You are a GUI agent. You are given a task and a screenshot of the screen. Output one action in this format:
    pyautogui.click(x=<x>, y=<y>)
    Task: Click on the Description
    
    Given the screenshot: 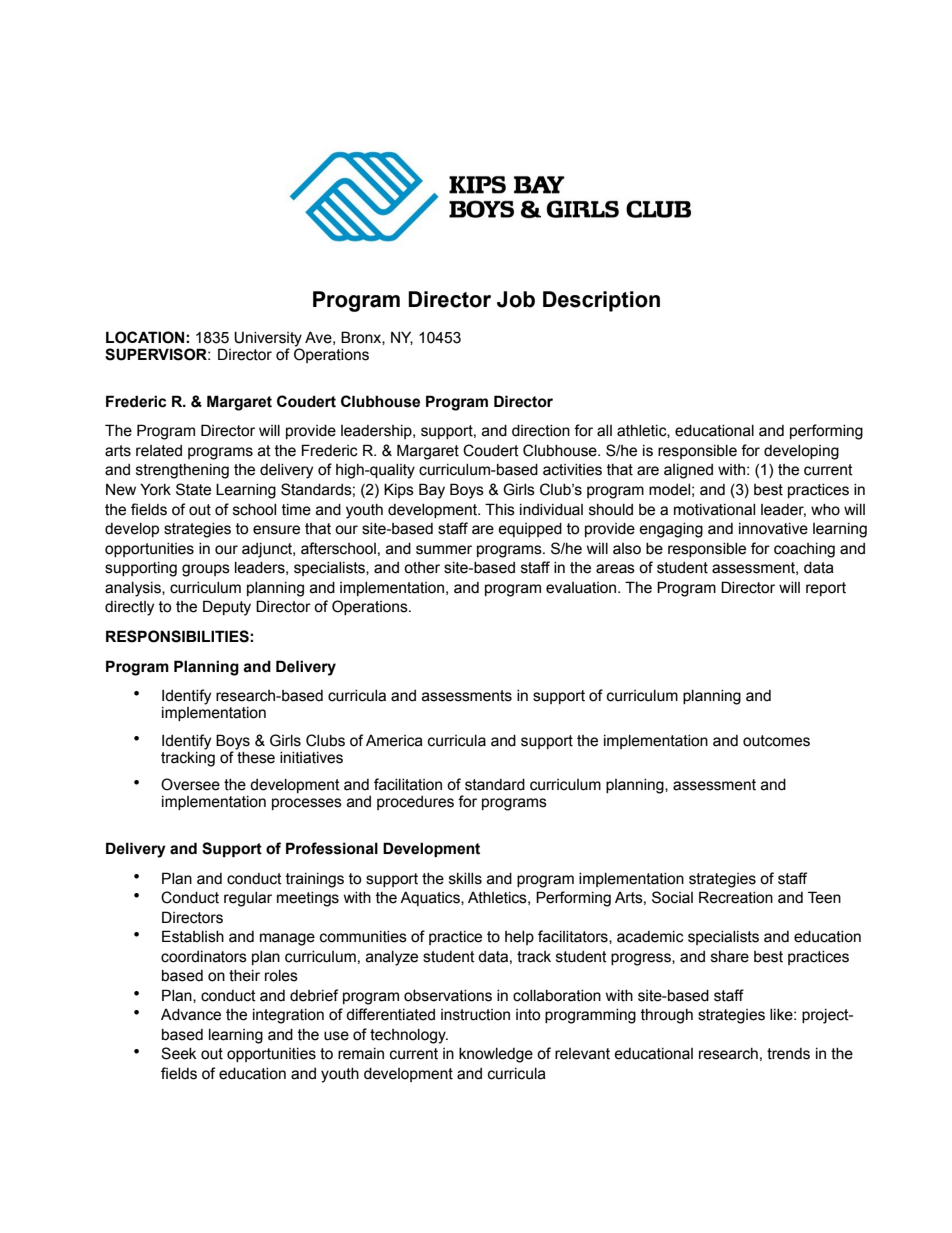 What is the action you would take?
    pyautogui.click(x=601, y=301)
